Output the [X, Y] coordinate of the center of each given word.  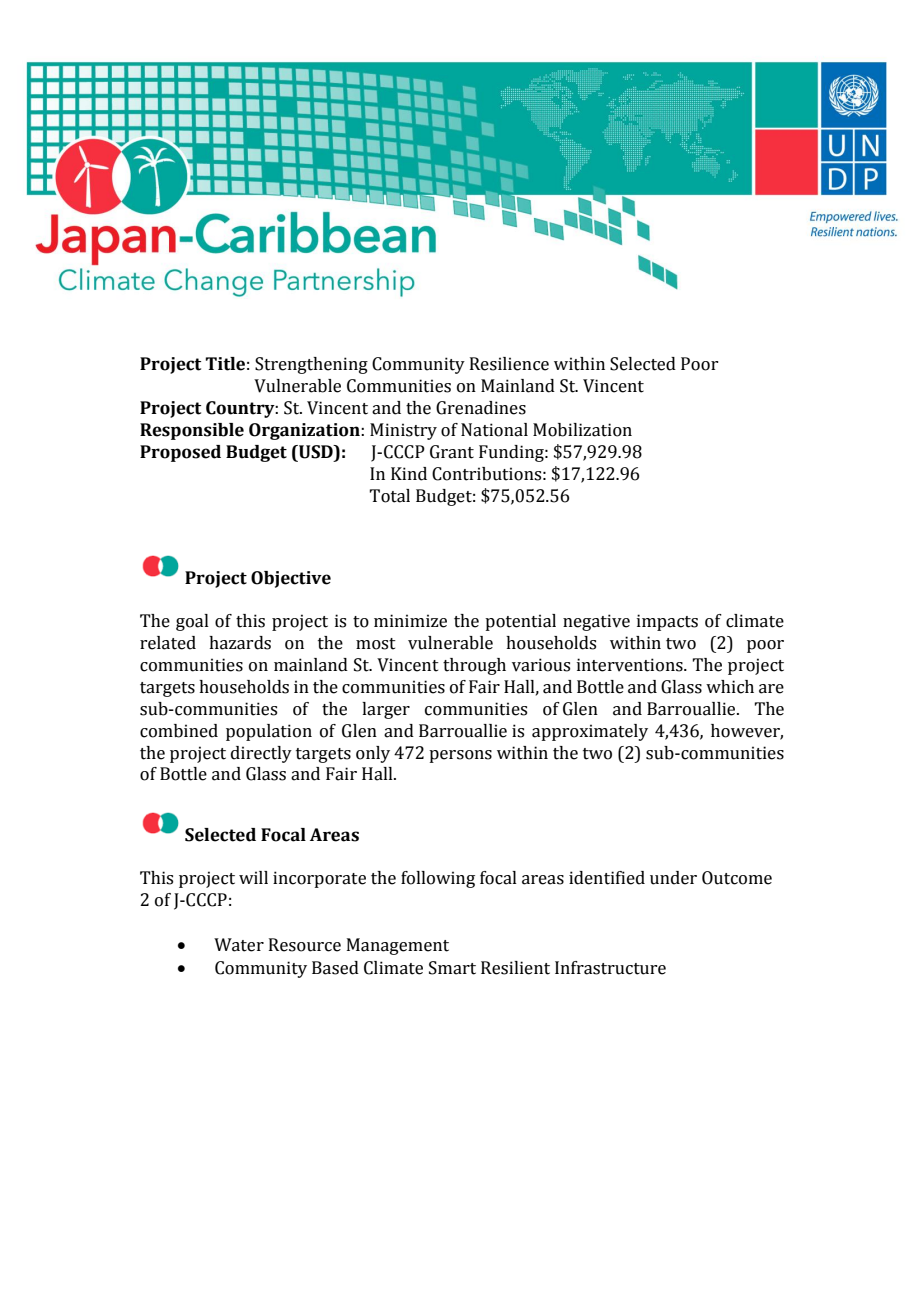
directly [261, 754]
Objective [291, 579]
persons [460, 756]
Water [239, 945]
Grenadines [481, 408]
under [673, 878]
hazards [240, 643]
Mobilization [582, 430]
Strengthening [311, 365]
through [474, 666]
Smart [452, 968]
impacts [667, 622]
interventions [631, 665]
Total [389, 496]
